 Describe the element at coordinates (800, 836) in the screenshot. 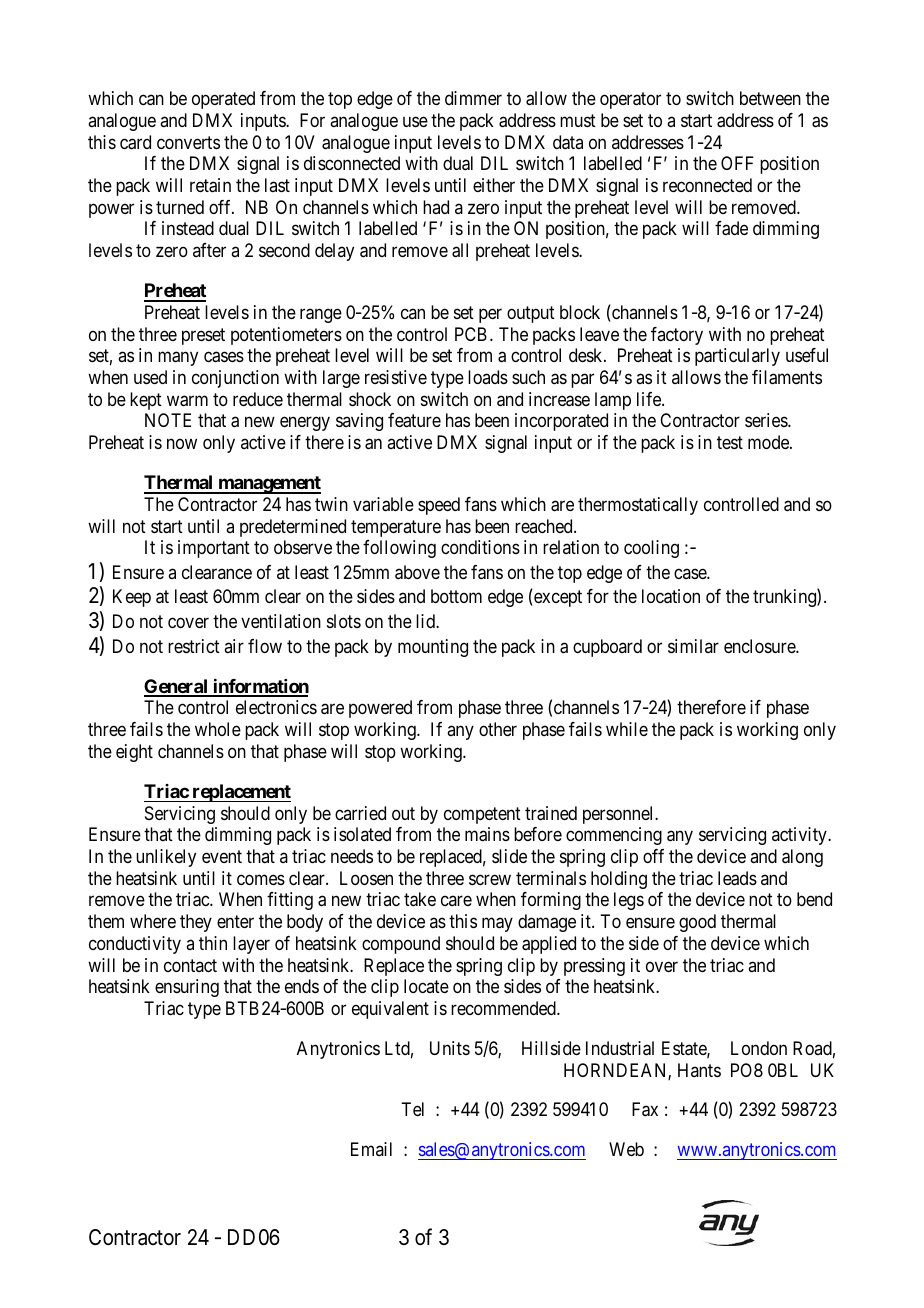

I see `activity` at that location.
